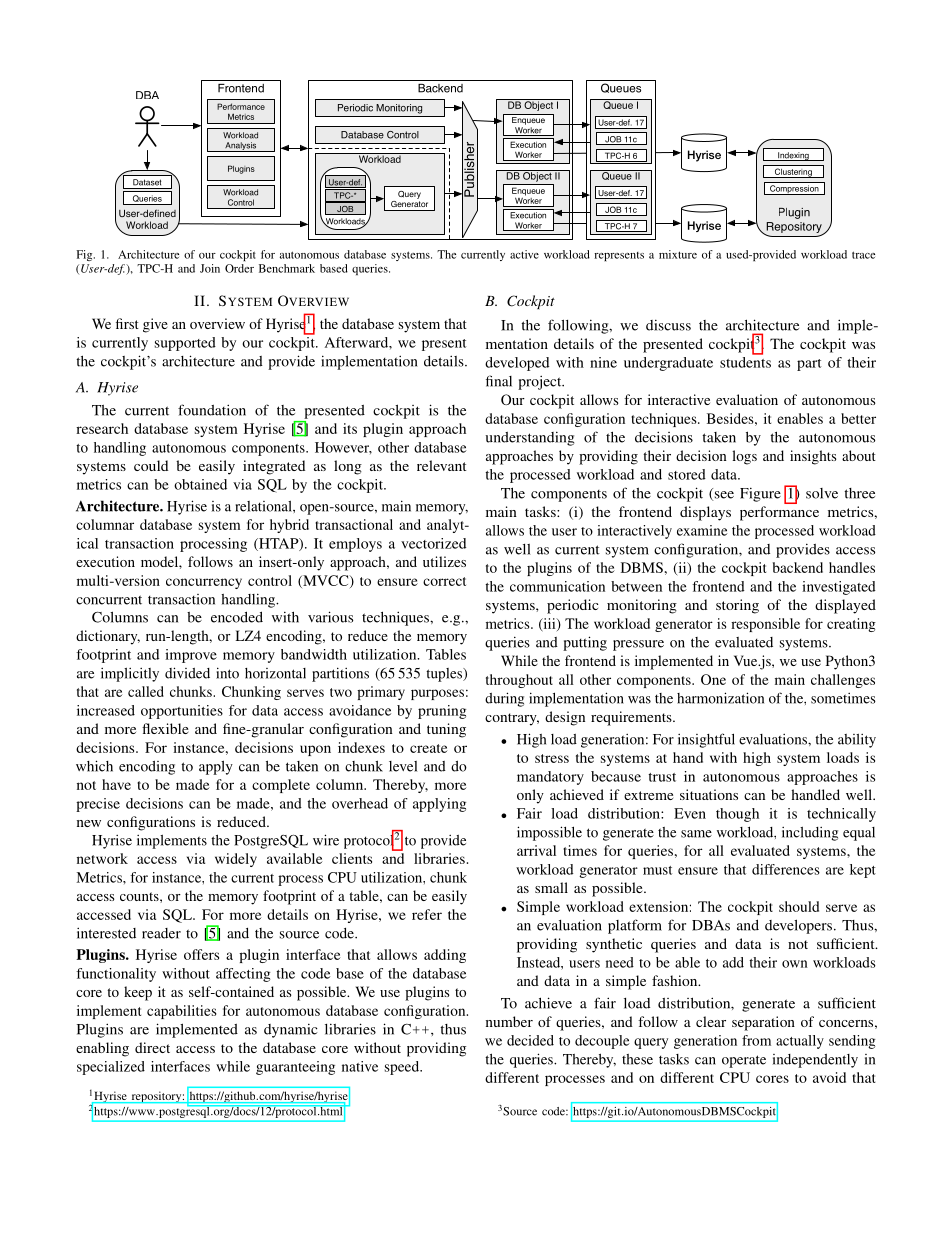 The width and height of the screenshot is (952, 1233). Describe the element at coordinates (151, 465) in the screenshot. I see `could` at that location.
